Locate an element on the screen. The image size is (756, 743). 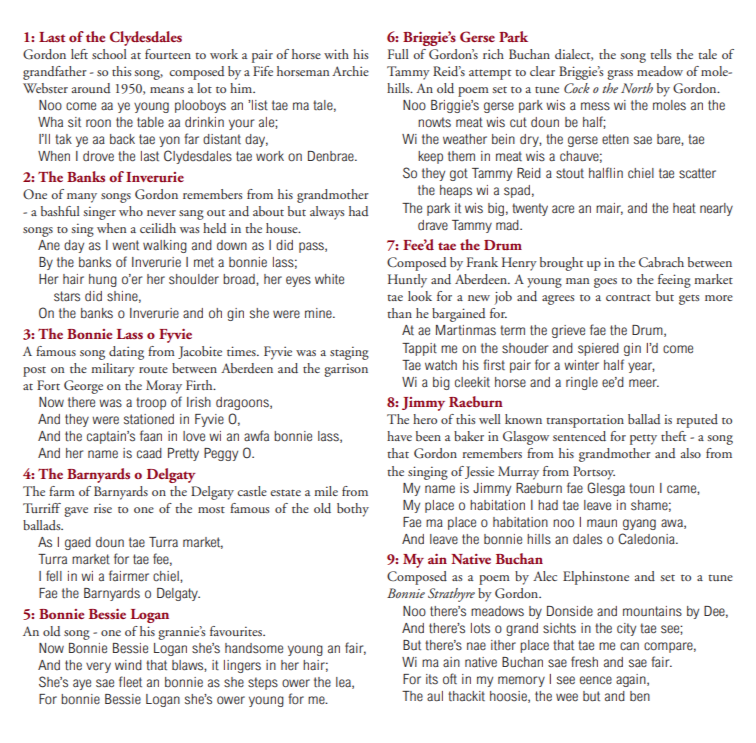
stars is located at coordinates (67, 296).
